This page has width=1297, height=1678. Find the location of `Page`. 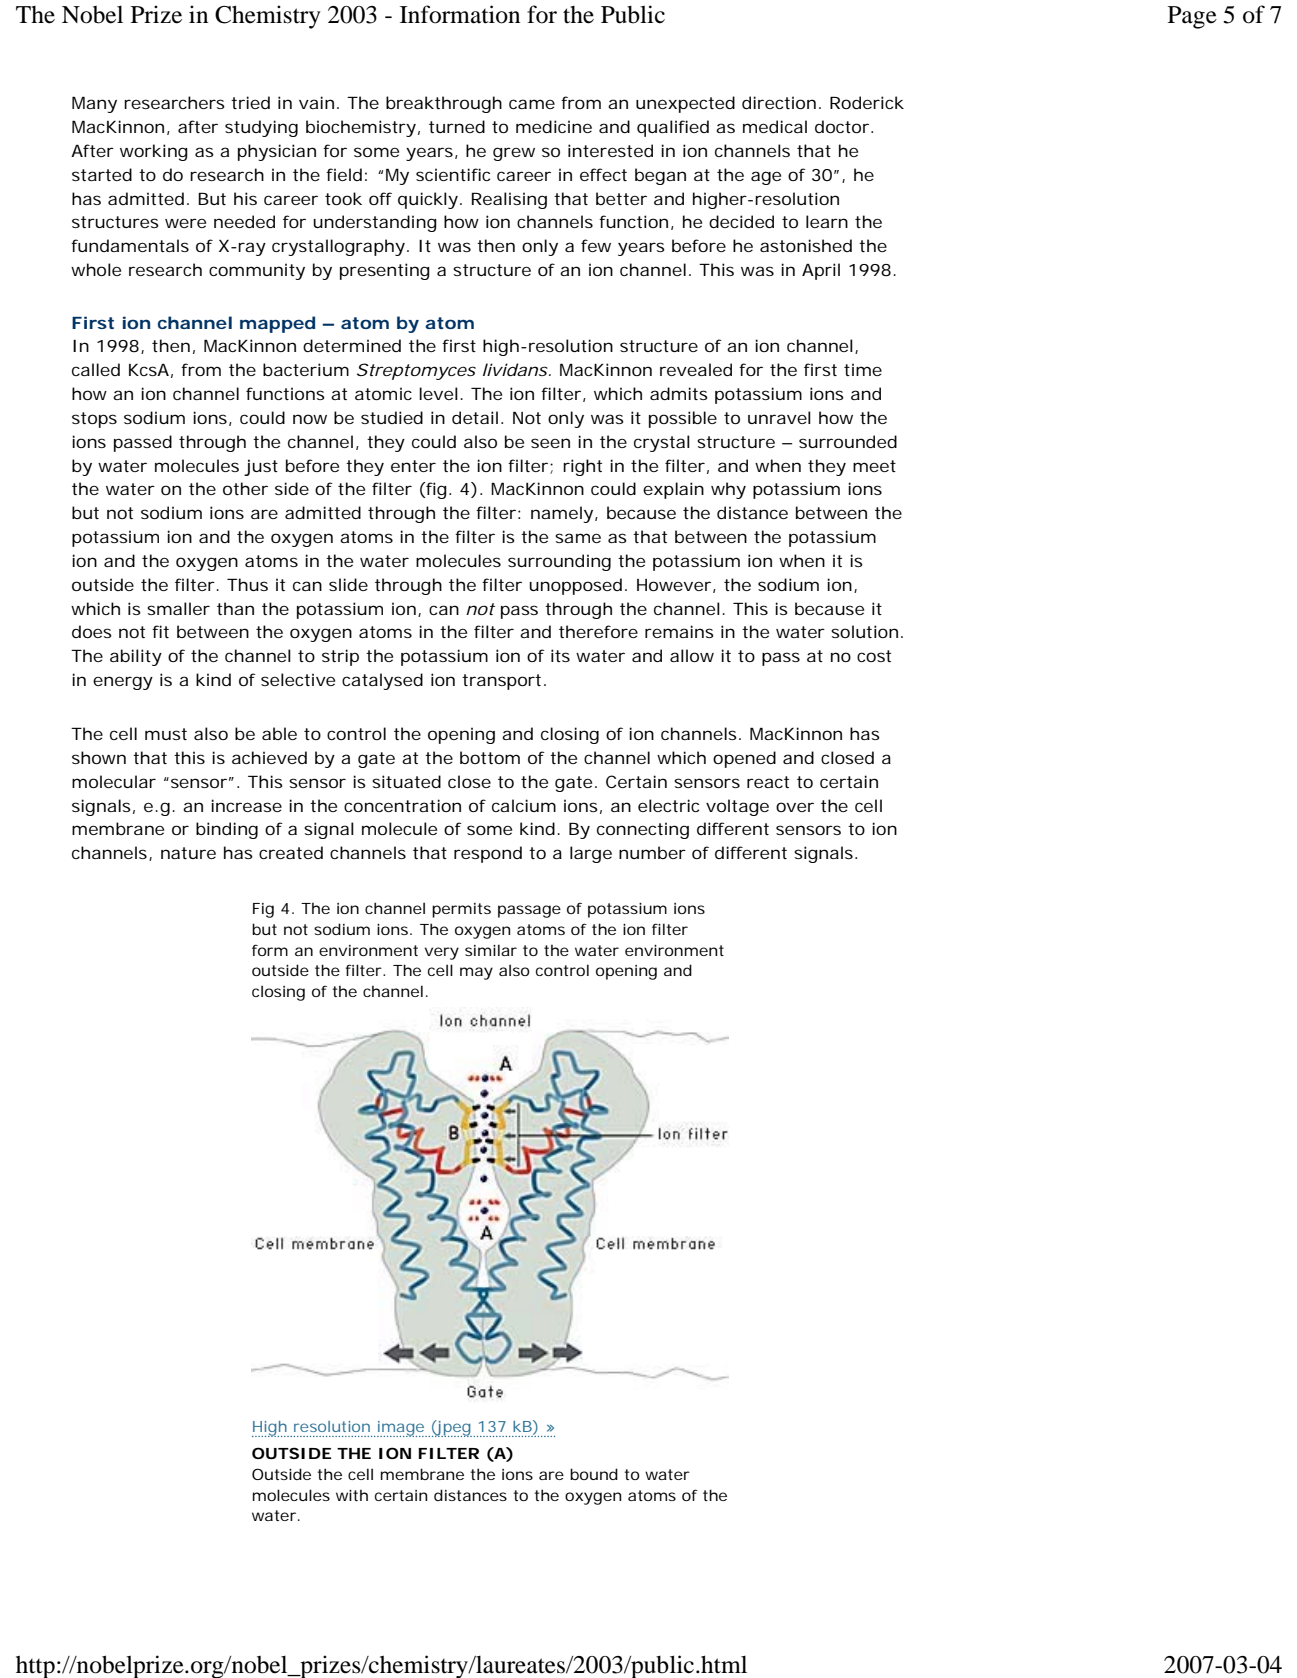

Page is located at coordinates (1192, 17).
